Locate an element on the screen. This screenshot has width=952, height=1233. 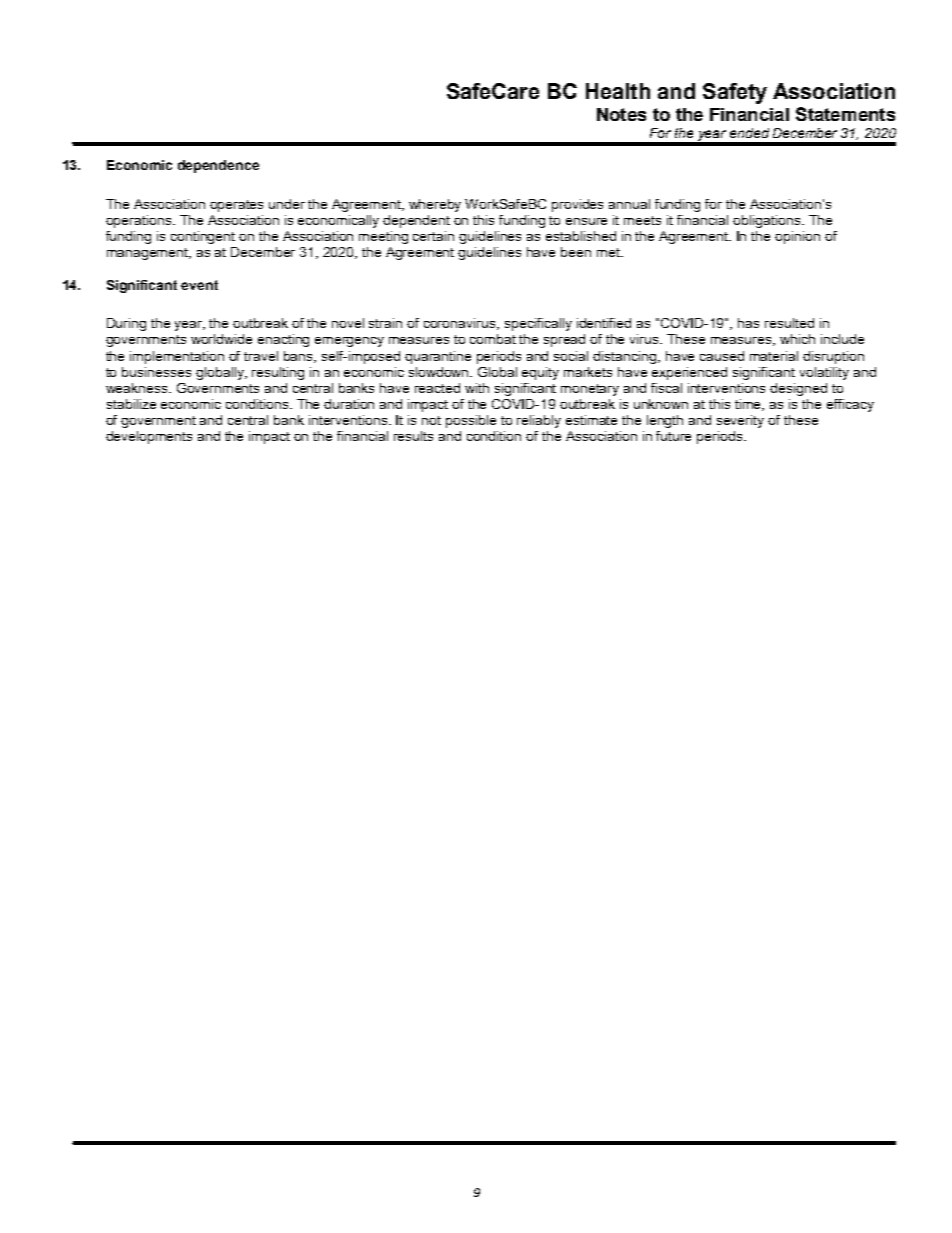
Safety is located at coordinates (735, 93).
